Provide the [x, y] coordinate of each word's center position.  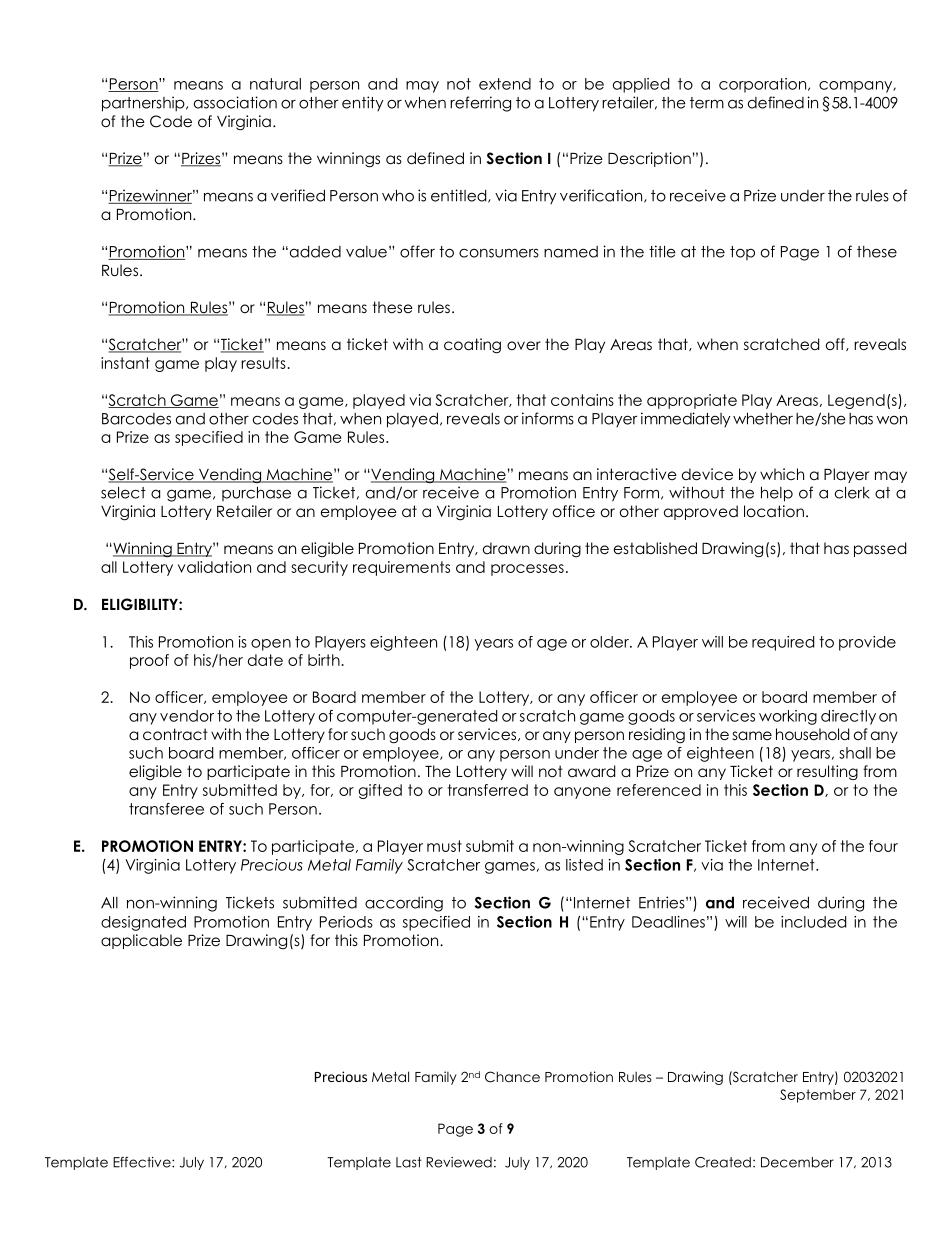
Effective [143, 1162]
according [404, 904]
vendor [187, 716]
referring [480, 104]
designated [143, 923]
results [263, 363]
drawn [506, 548]
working [788, 717]
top [742, 253]
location [774, 511]
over [524, 345]
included [813, 922]
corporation [764, 85]
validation [214, 567]
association [235, 102]
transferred [488, 790]
